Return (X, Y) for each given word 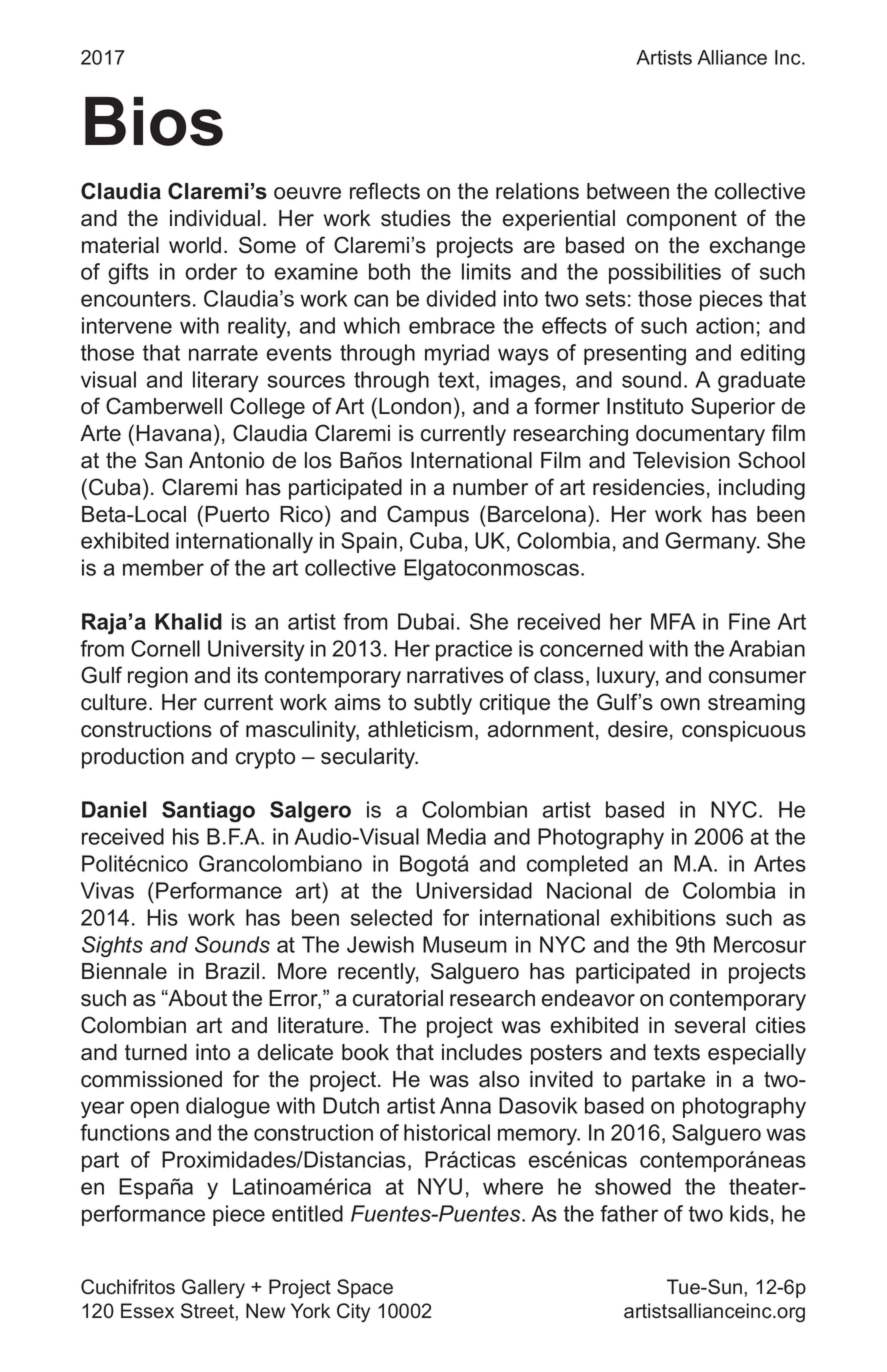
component (682, 220)
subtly (443, 704)
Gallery (213, 1289)
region (158, 677)
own (680, 704)
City (353, 1312)
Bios (154, 121)
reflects (385, 191)
